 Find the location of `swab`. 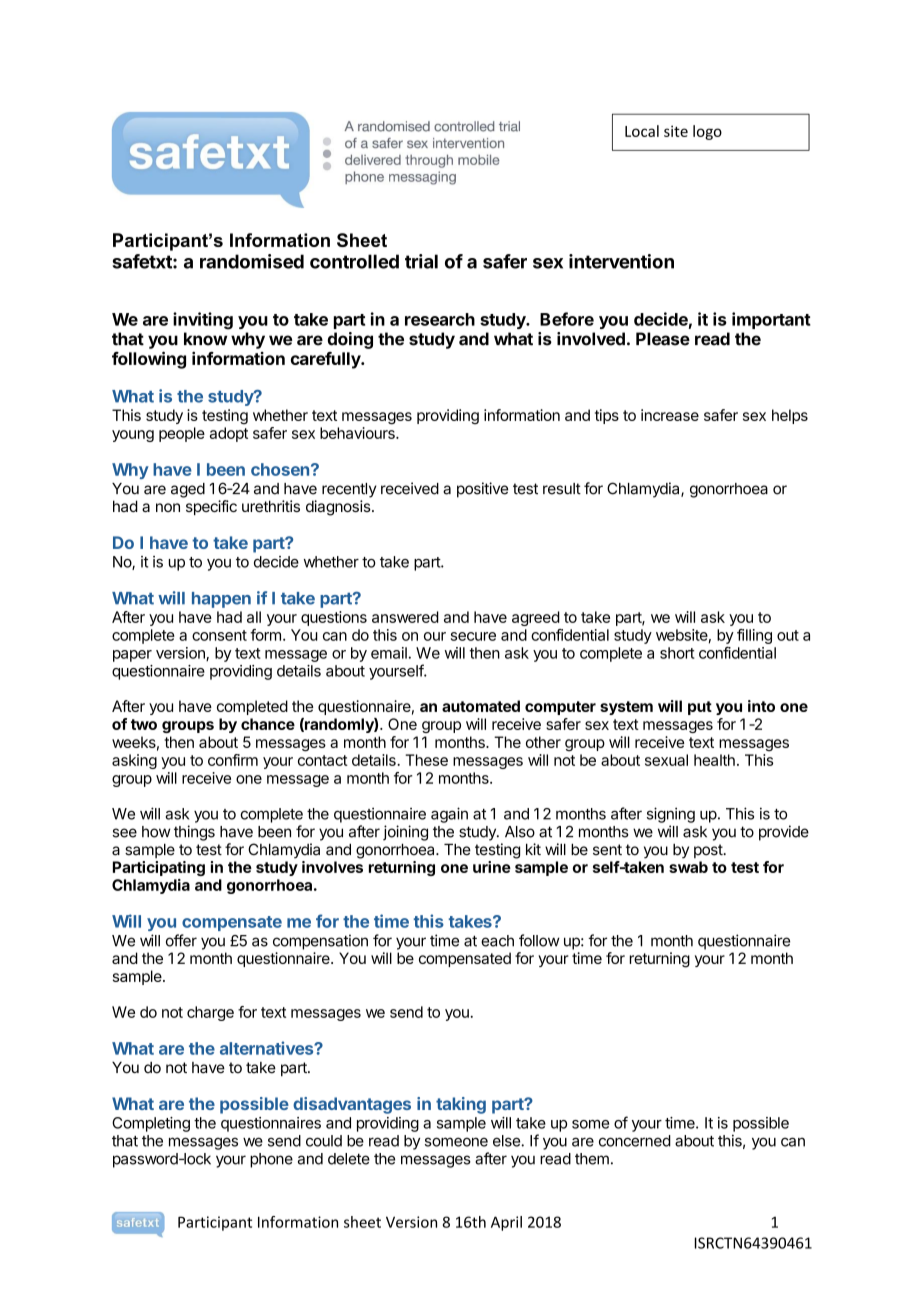

swab is located at coordinates (688, 867).
